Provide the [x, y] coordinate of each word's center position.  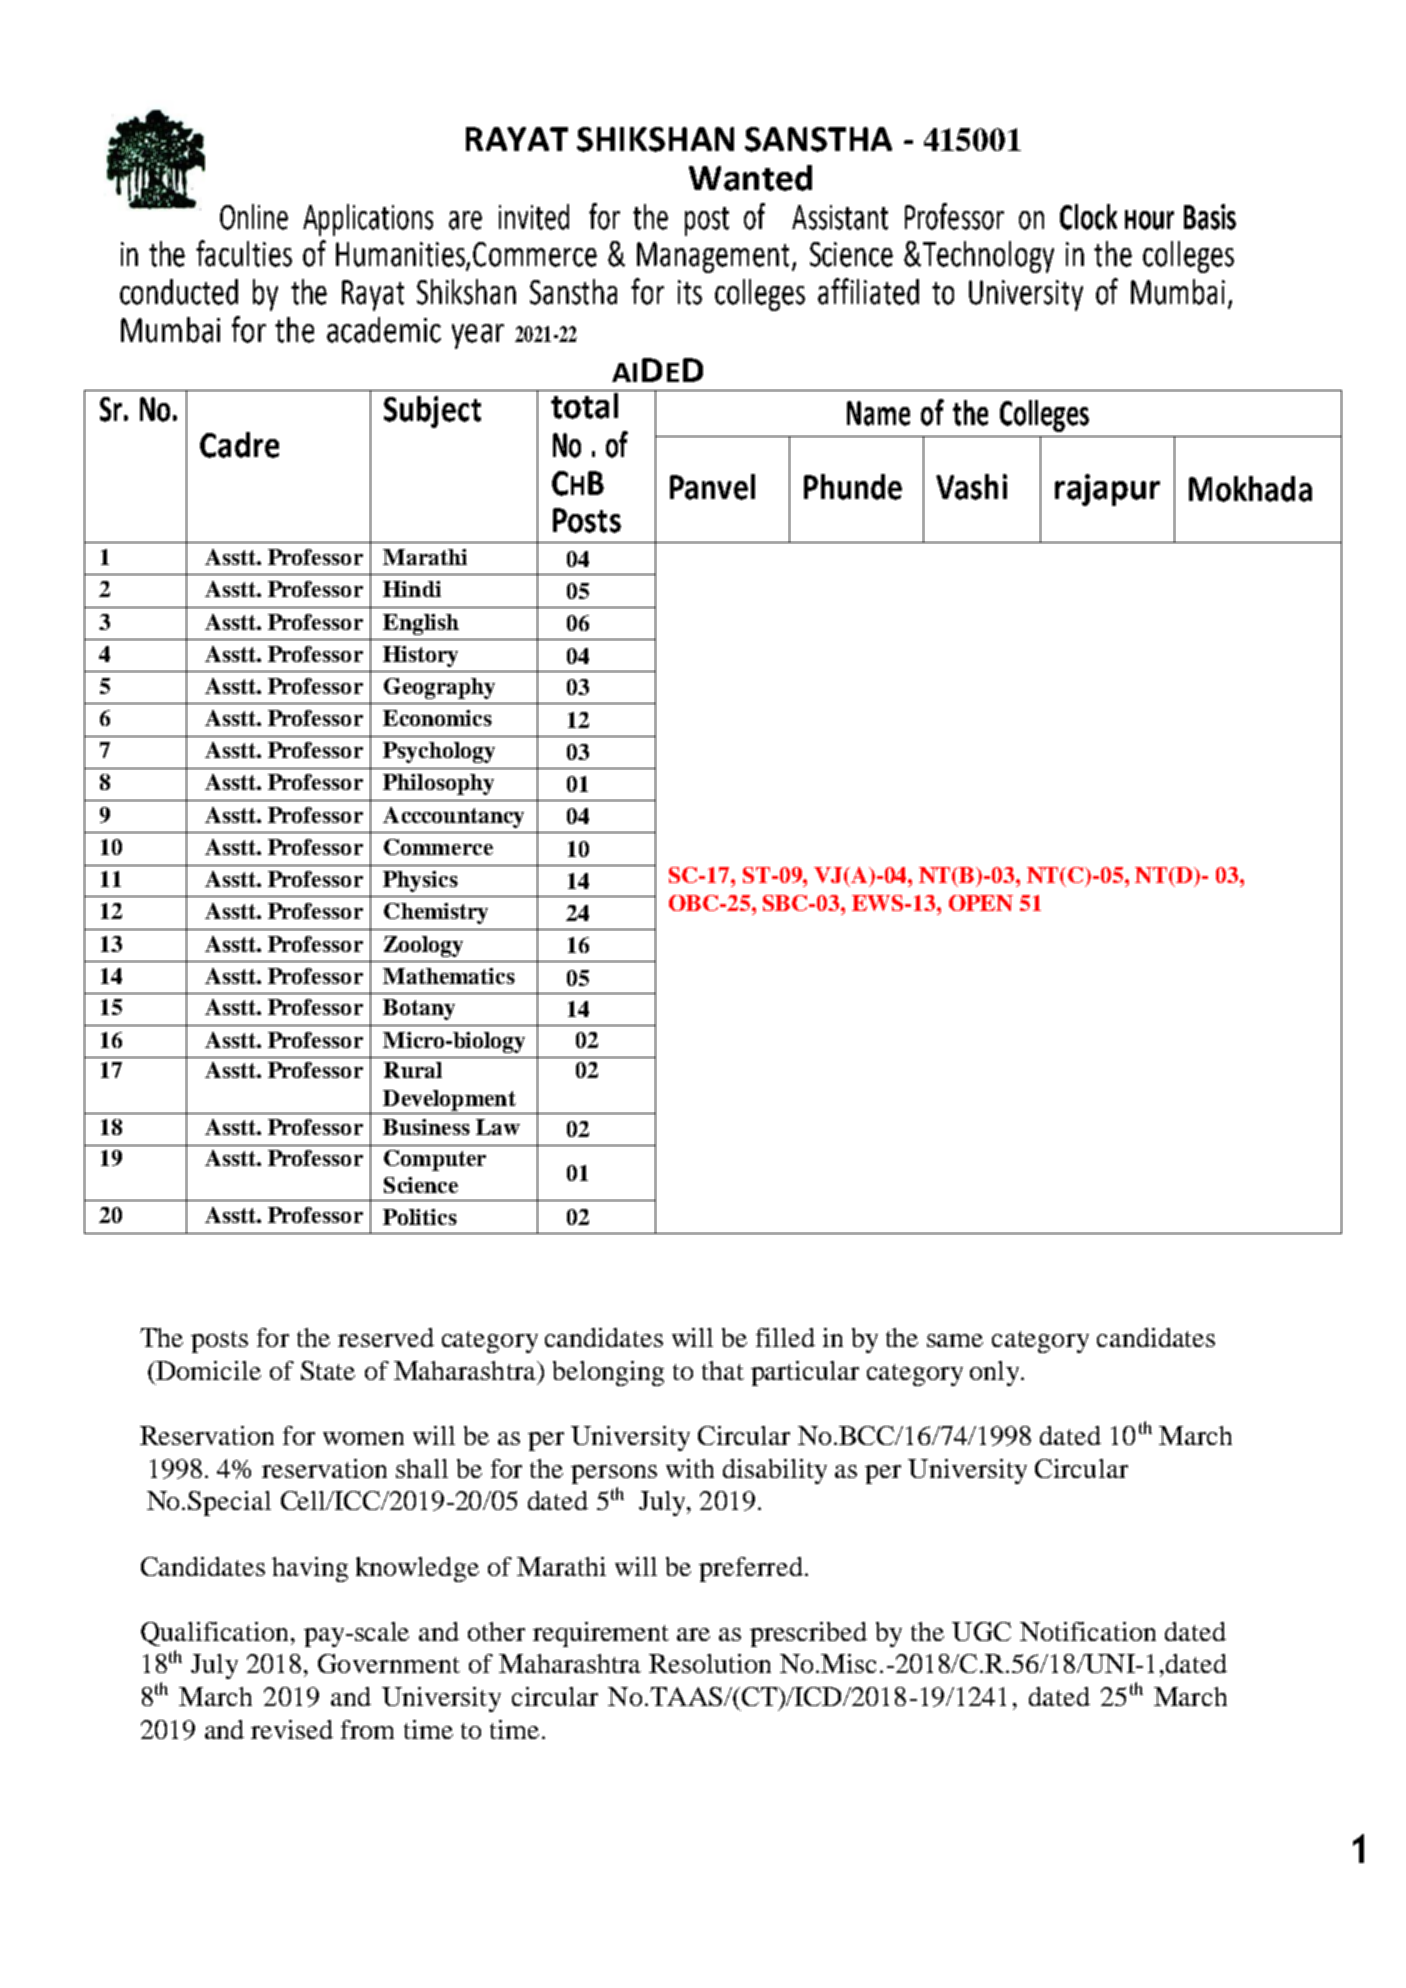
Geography [439, 688]
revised [292, 1729]
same [955, 1340]
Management [713, 257]
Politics [420, 1217]
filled [785, 1337]
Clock [1088, 217]
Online [254, 217]
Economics [437, 718]
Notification [1088, 1631]
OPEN [981, 903]
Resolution [710, 1663]
